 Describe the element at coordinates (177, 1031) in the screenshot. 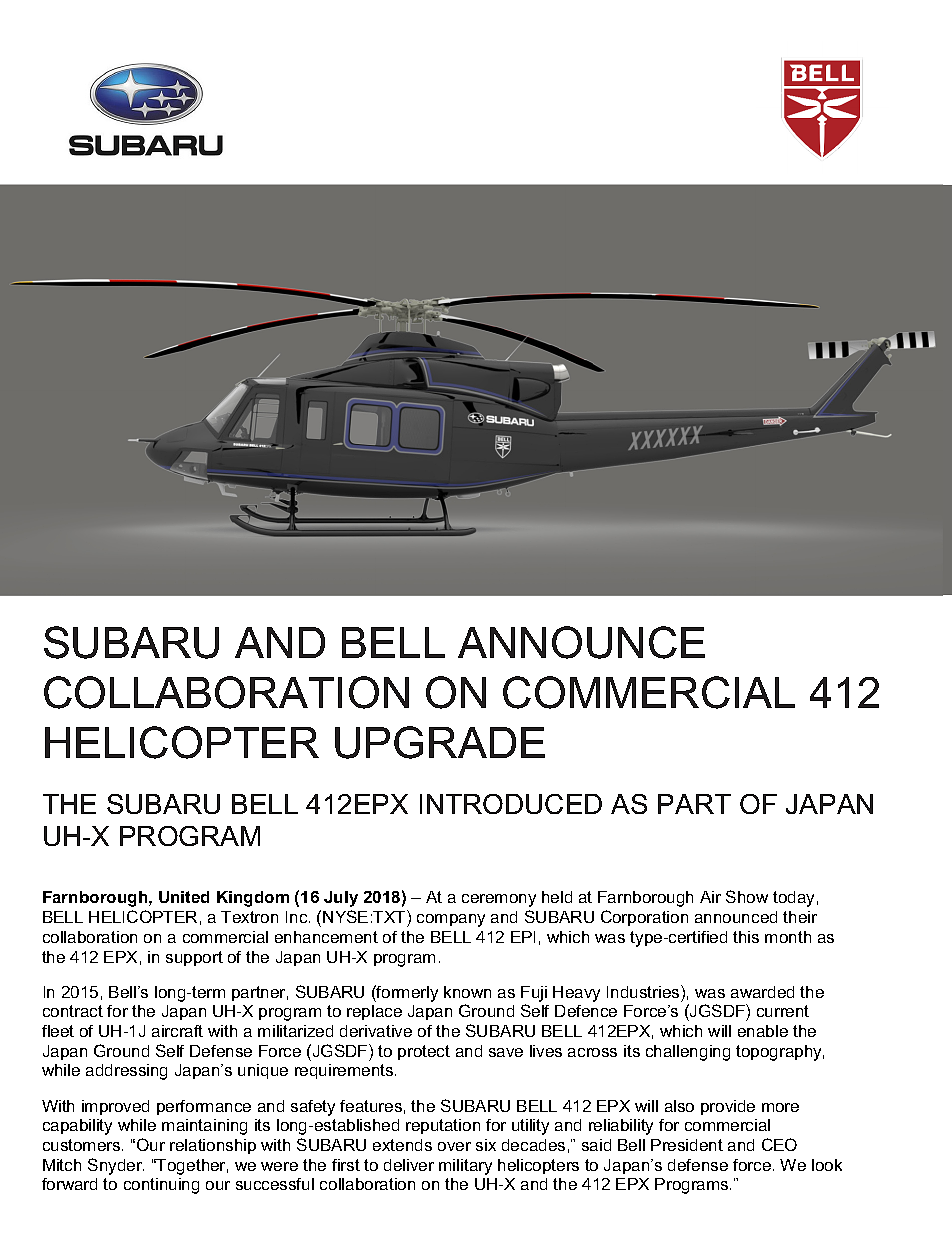

I see `aircraft` at that location.
